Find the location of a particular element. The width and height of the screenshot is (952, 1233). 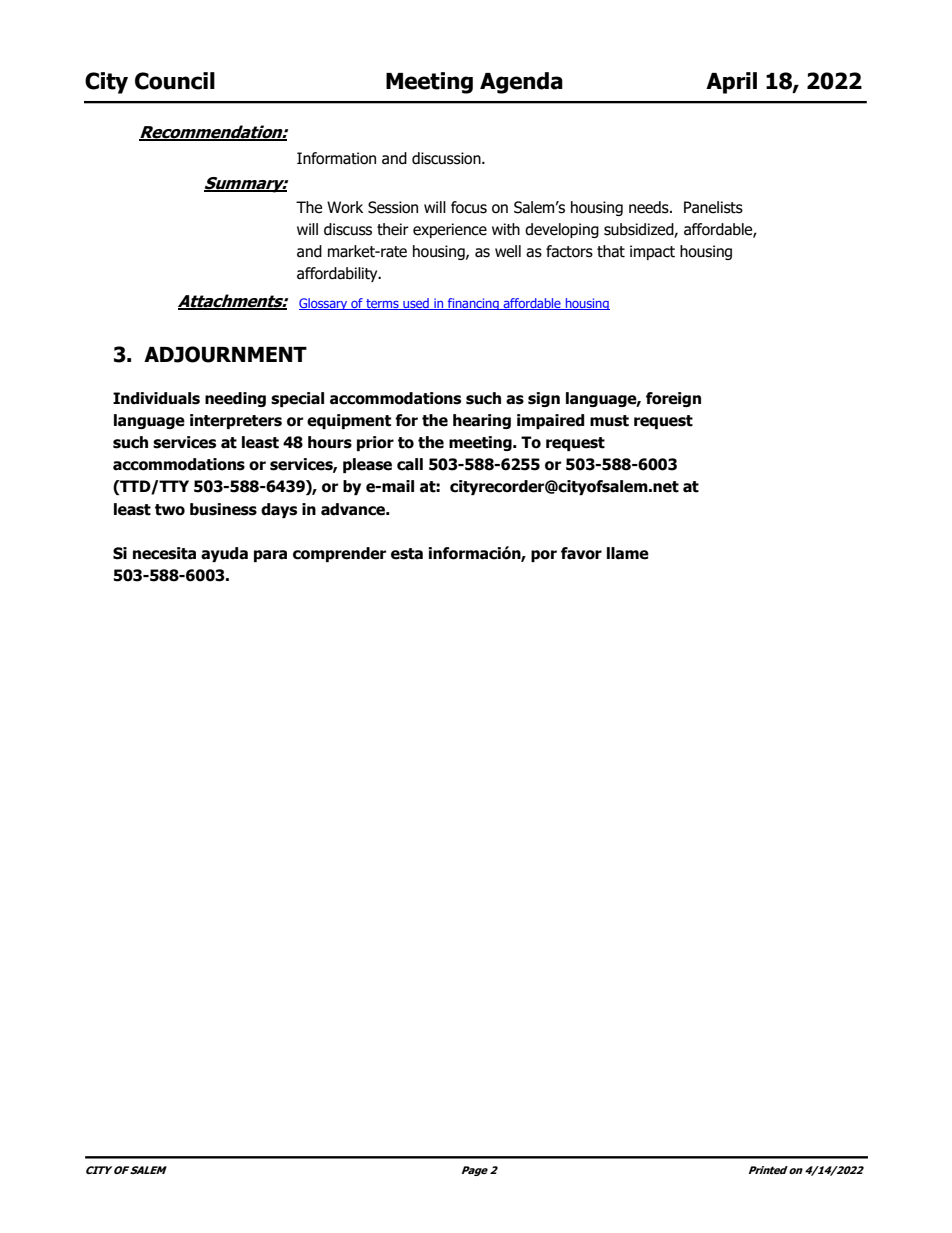

April is located at coordinates (731, 83).
